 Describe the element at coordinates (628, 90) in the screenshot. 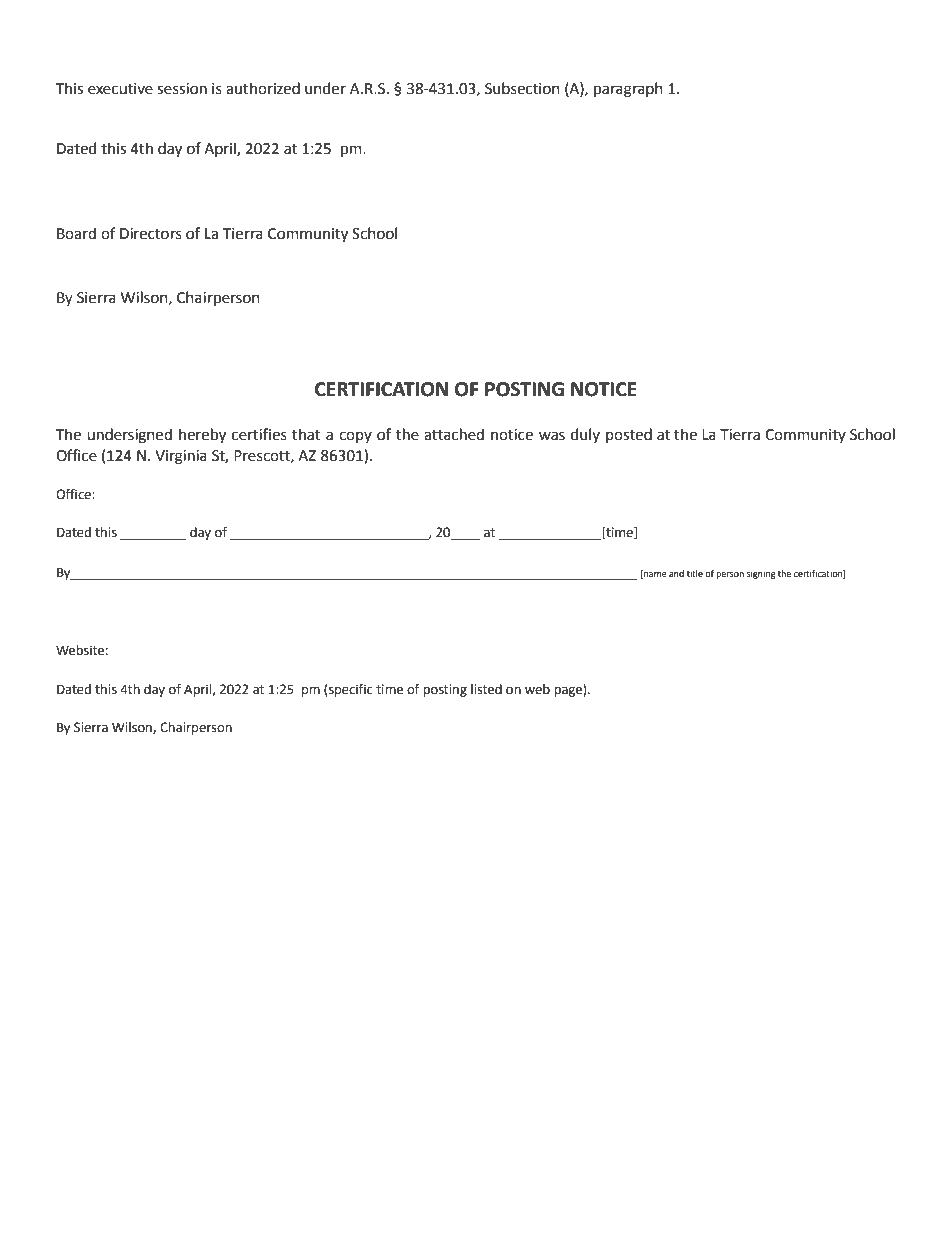

I see `paragraph` at that location.
